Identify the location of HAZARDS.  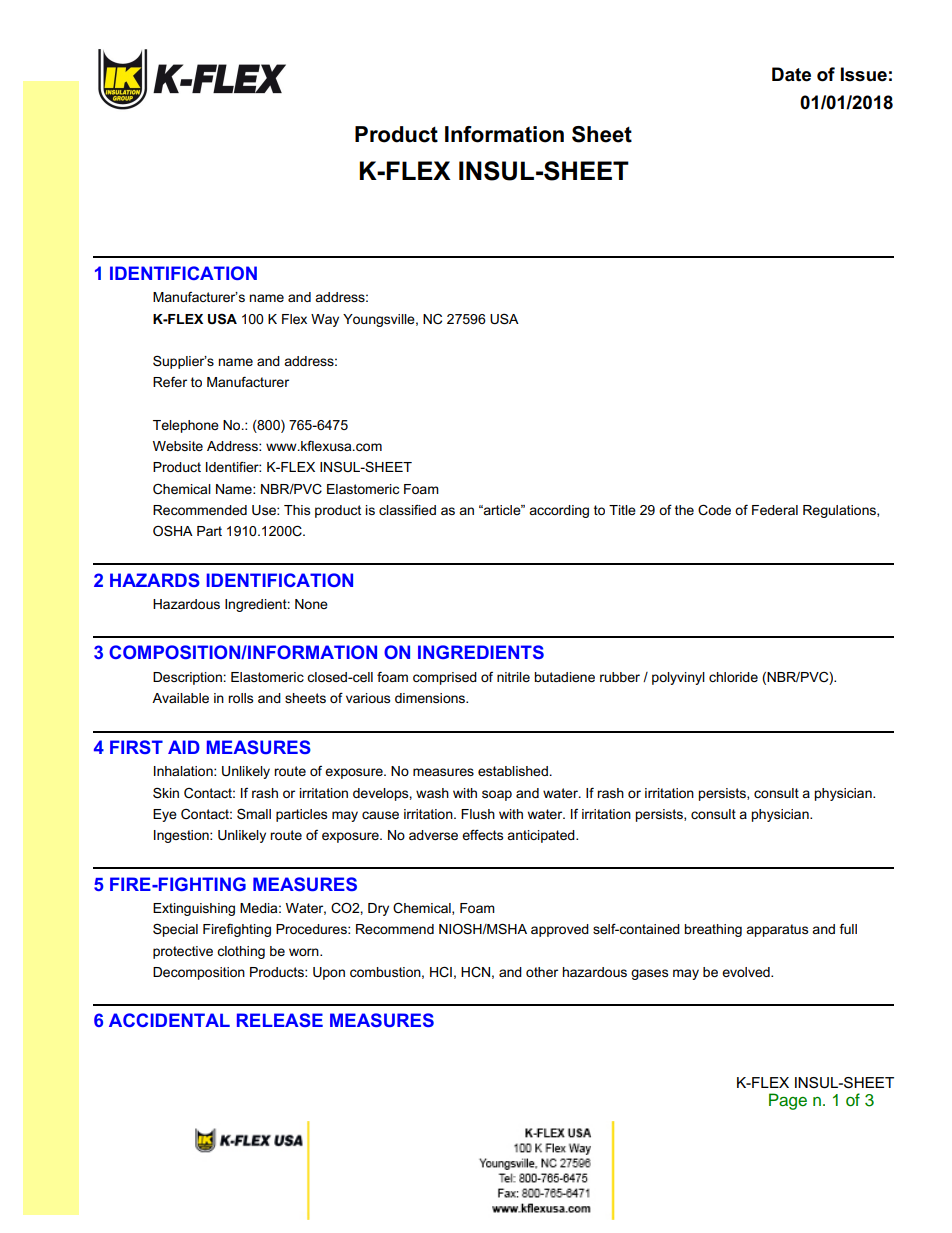
(155, 580).
